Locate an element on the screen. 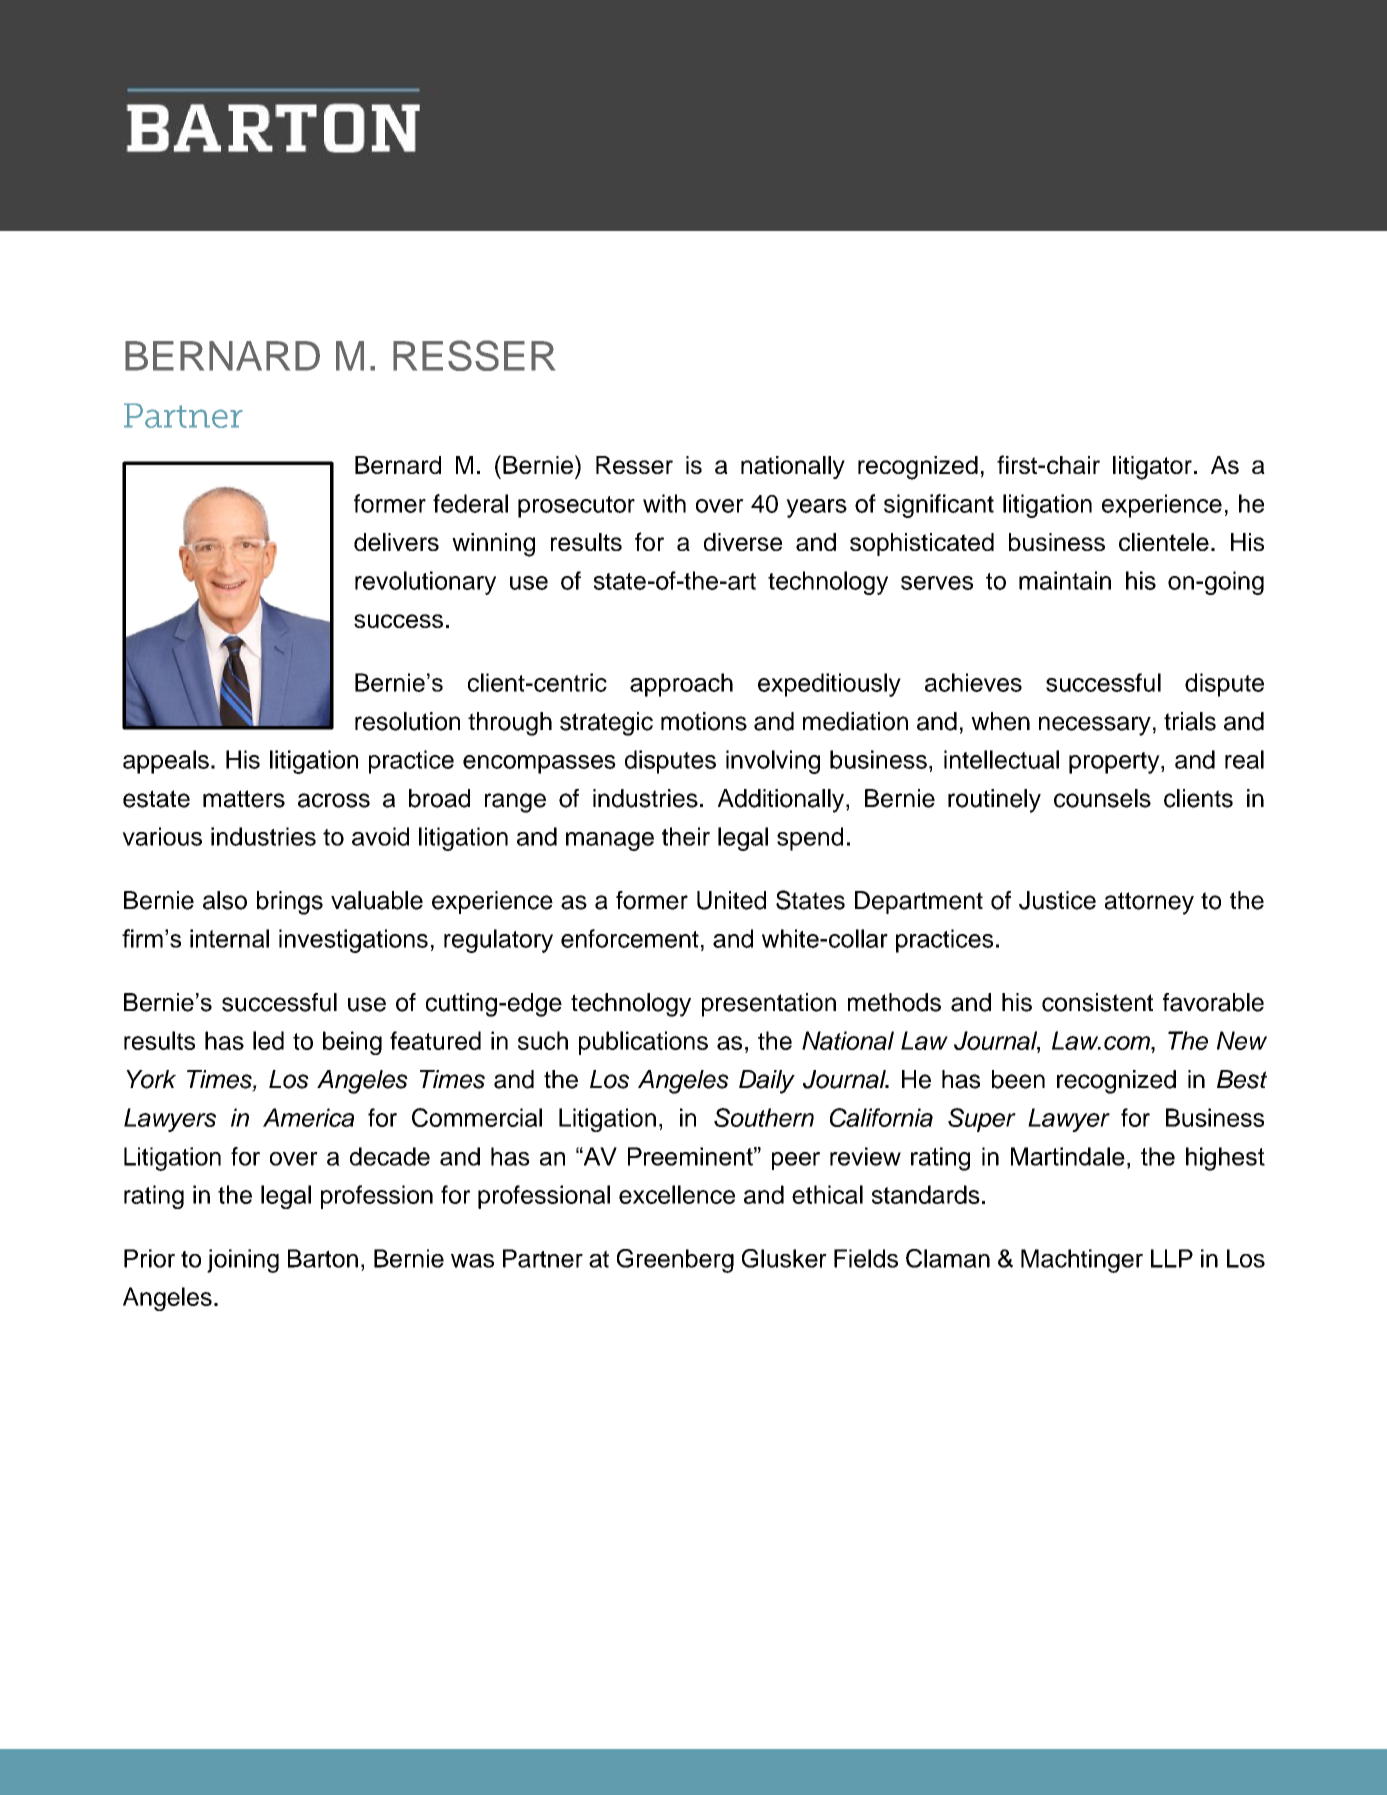 The image size is (1387, 1795). been is located at coordinates (1018, 1079).
